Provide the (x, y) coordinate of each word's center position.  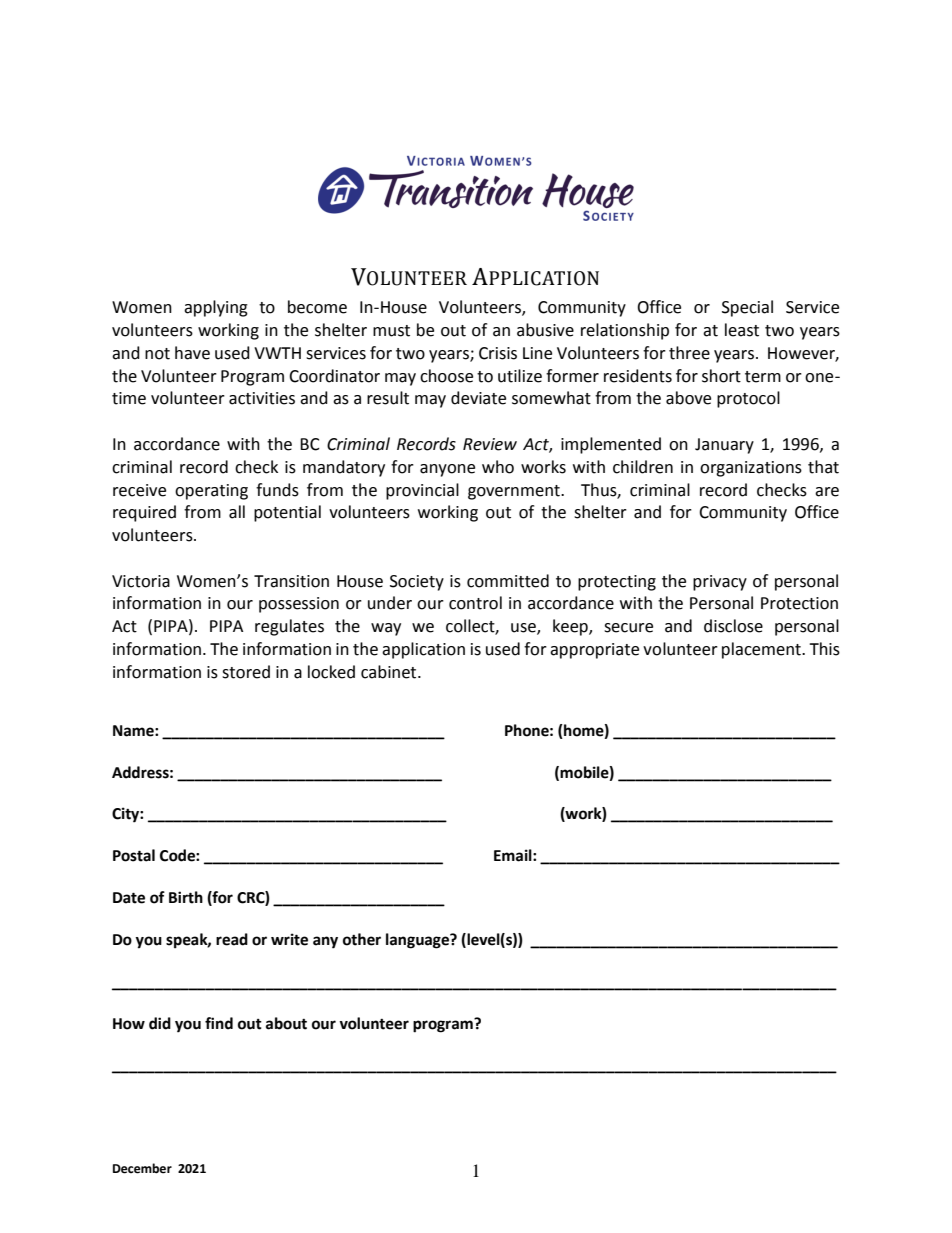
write (289, 939)
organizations (751, 469)
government (515, 492)
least (742, 330)
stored (246, 672)
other (362, 939)
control (475, 603)
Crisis (498, 353)
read (232, 939)
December (142, 1168)
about (286, 1023)
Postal (134, 855)
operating (211, 492)
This (824, 649)
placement (762, 650)
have (192, 353)
